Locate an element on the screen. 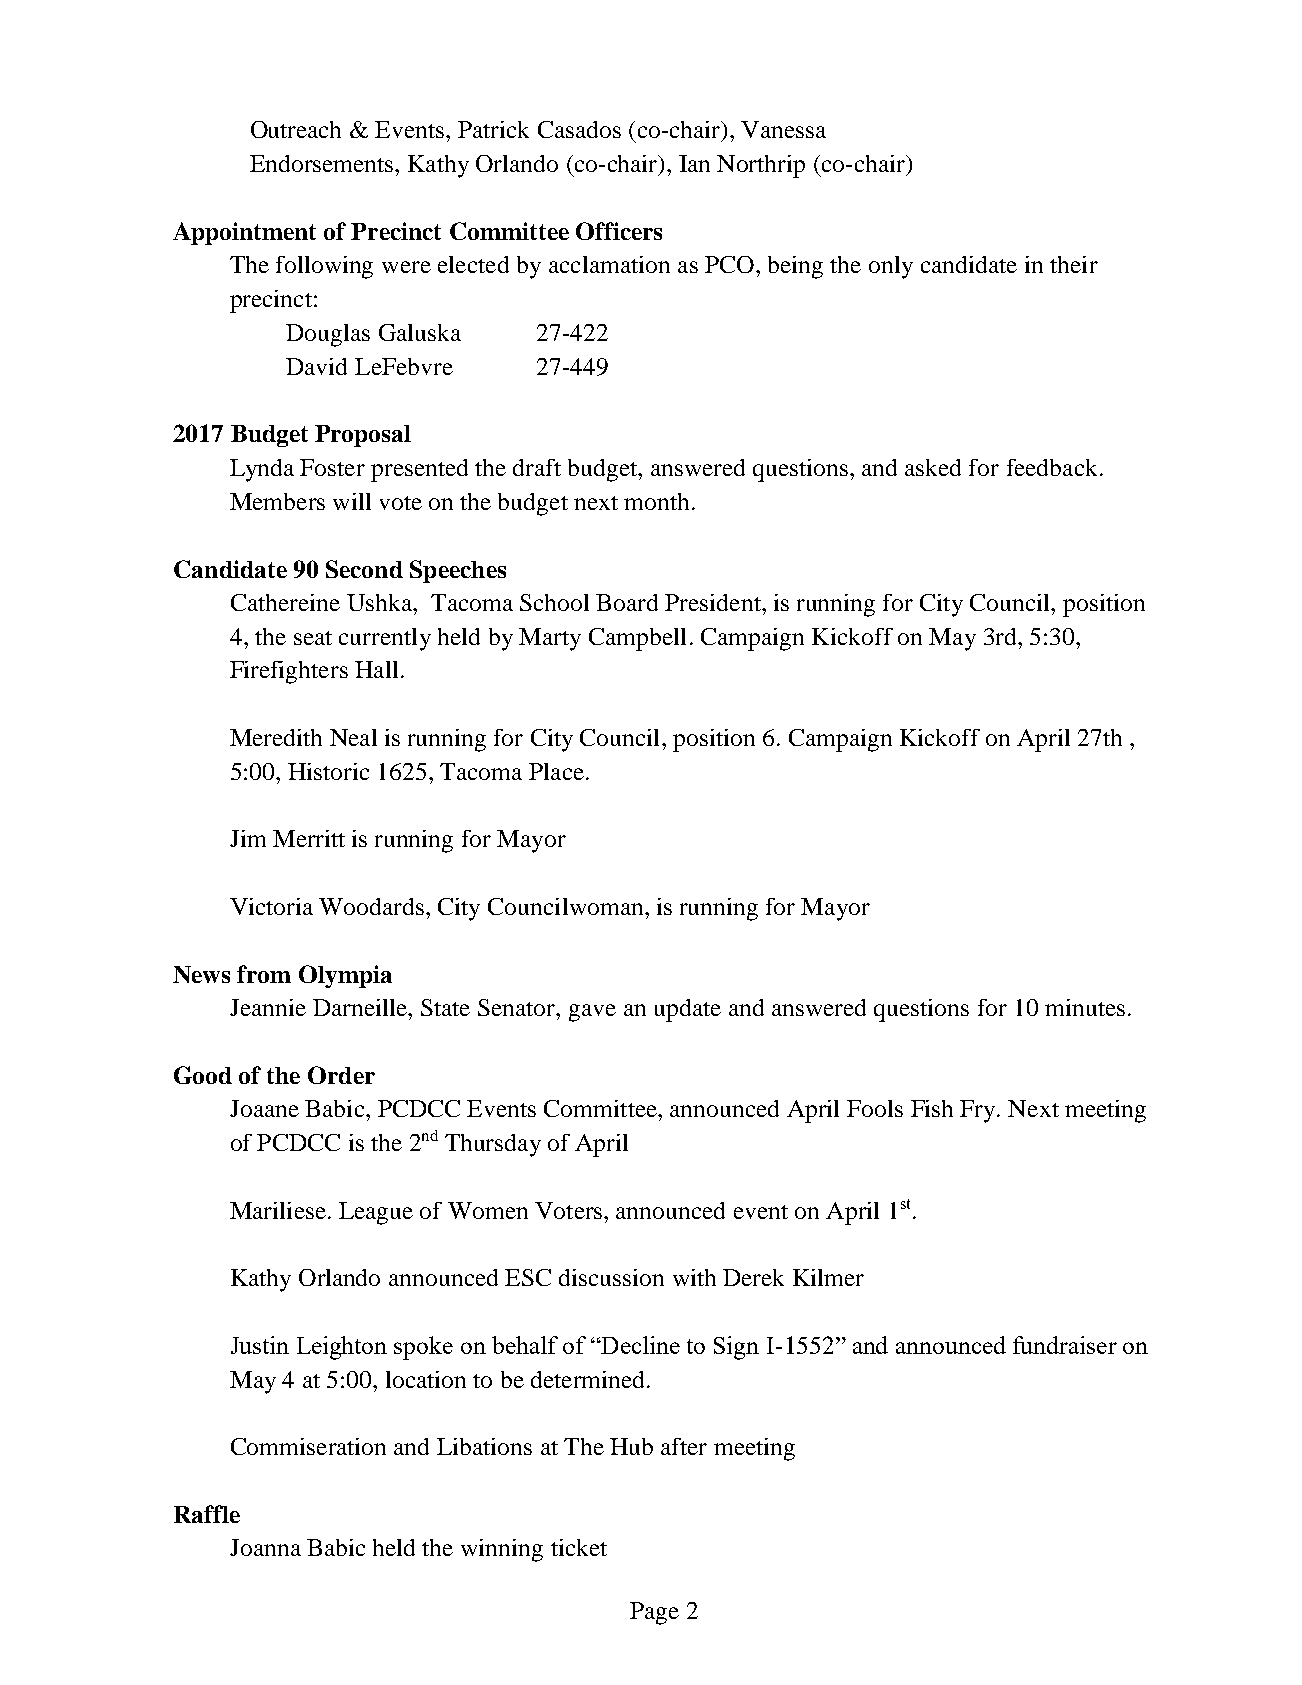 Image resolution: width=1302 pixels, height=1685 pixels. fundraiser is located at coordinates (1065, 1345).
